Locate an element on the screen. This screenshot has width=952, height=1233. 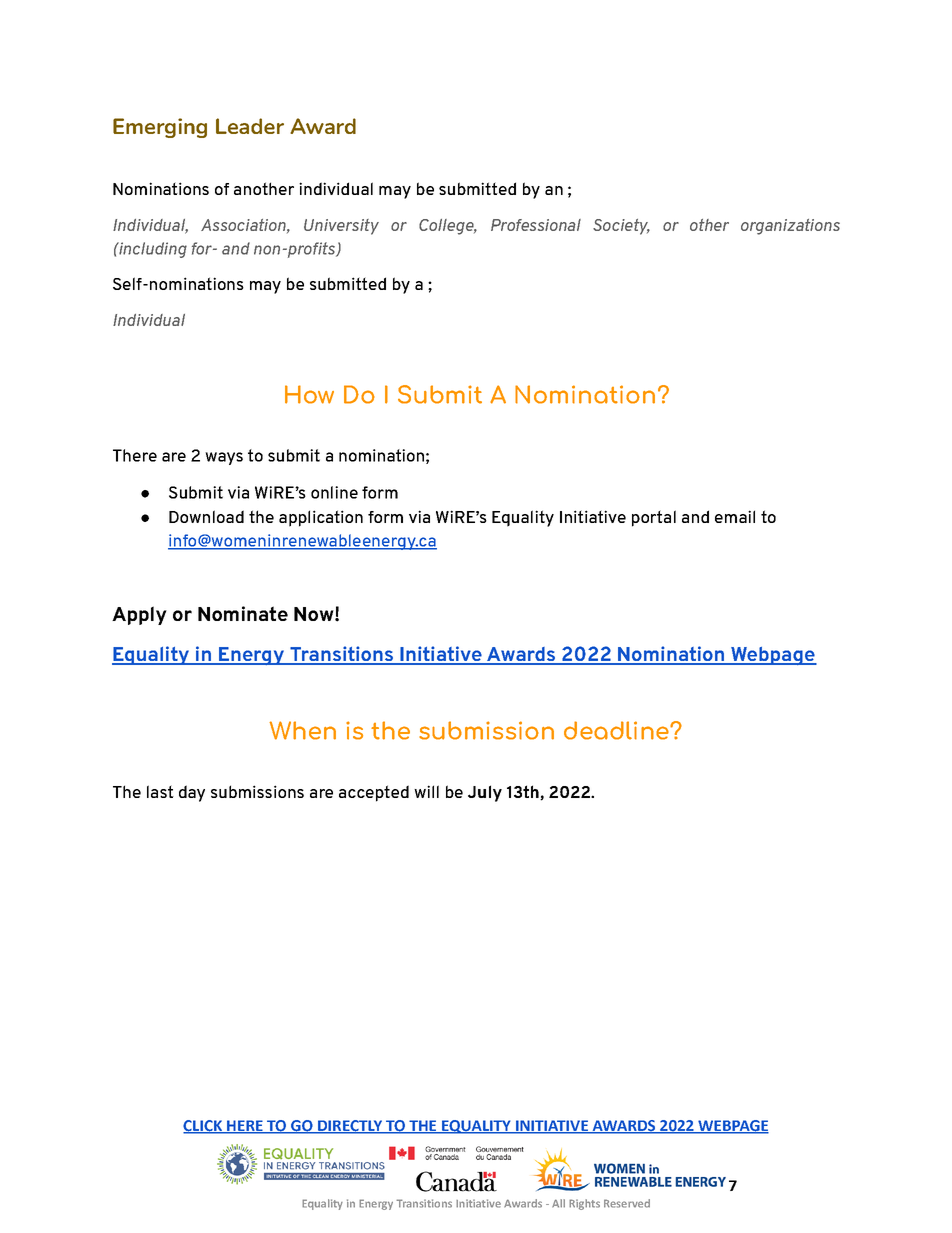
CLICK is located at coordinates (204, 1126).
